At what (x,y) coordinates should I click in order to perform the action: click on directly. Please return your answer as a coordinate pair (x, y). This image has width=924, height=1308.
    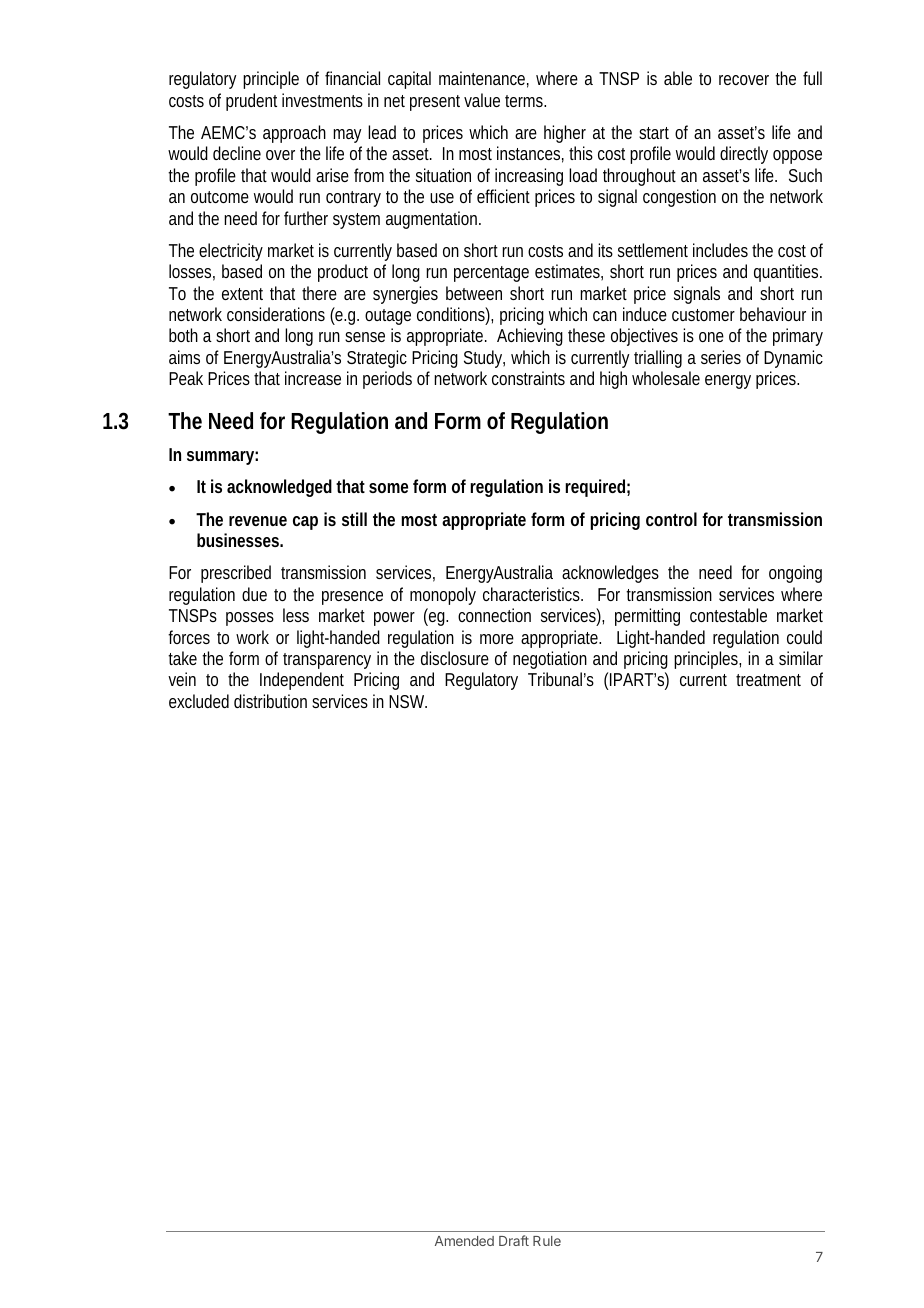
    Looking at the image, I should click on (744, 155).
